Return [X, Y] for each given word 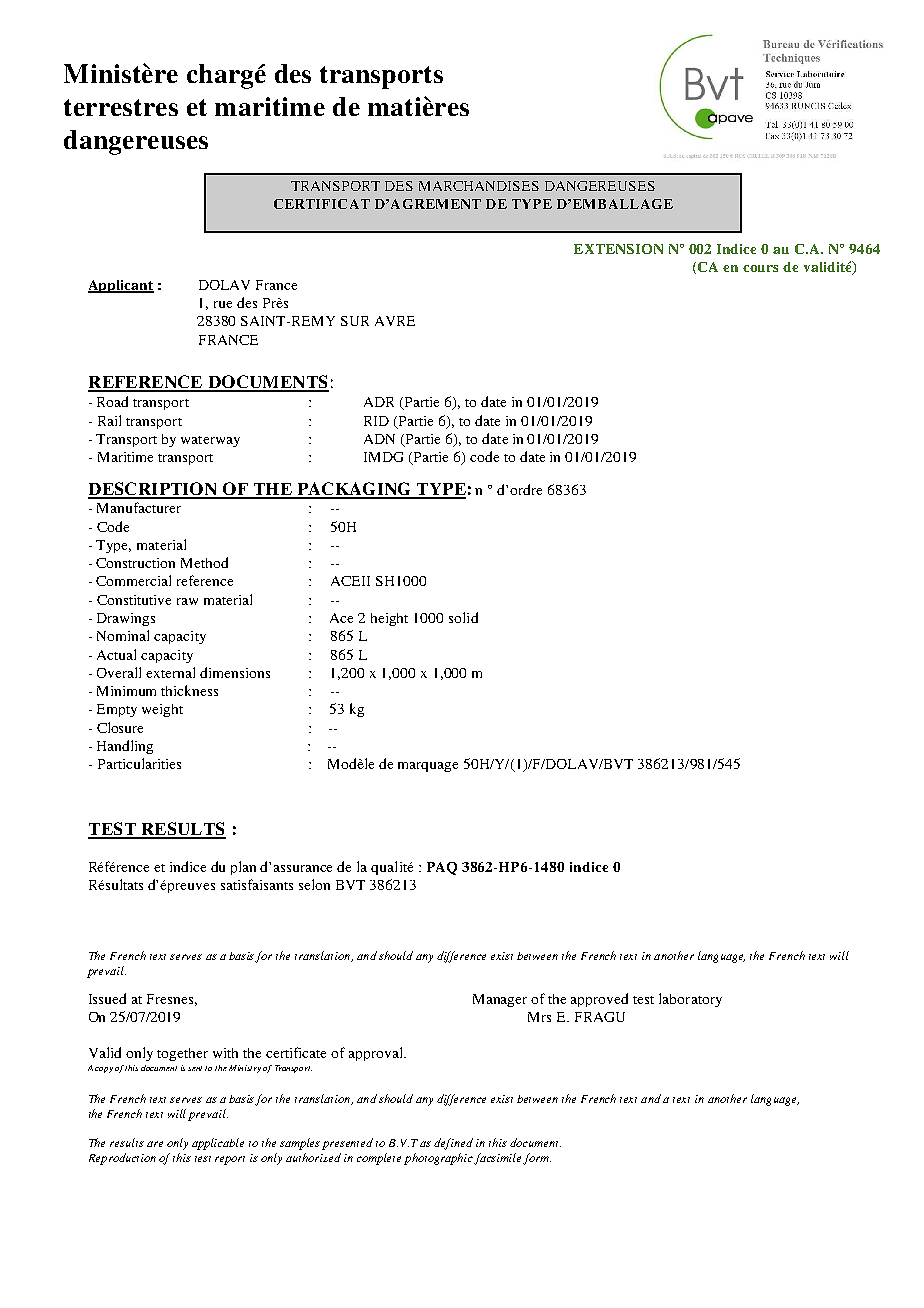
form [537, 1159]
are [155, 1144]
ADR [379, 402]
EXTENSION [618, 249]
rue [223, 304]
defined [453, 1144]
